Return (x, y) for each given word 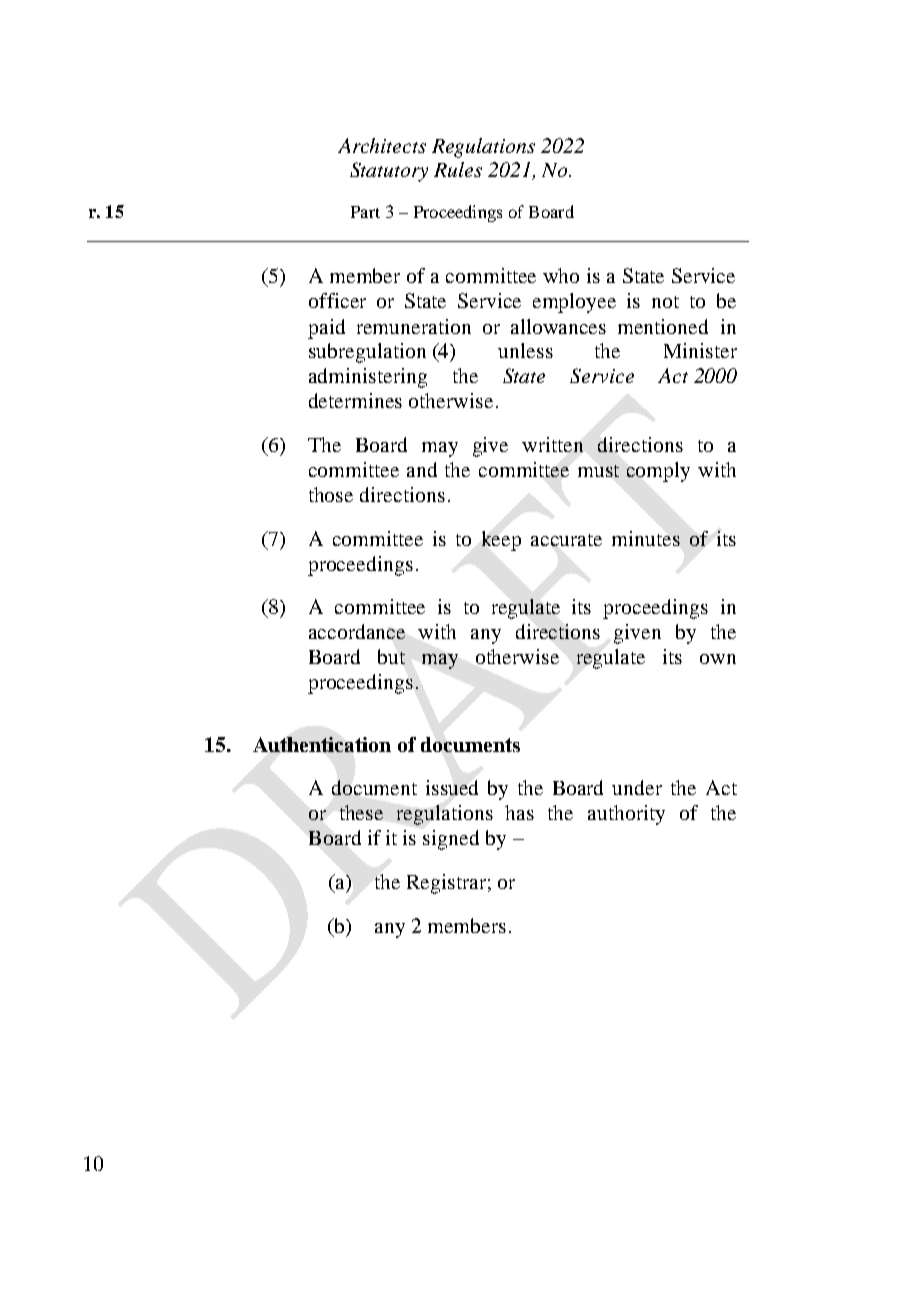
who (561, 275)
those (331, 494)
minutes (646, 538)
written (552, 444)
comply (658, 472)
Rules (458, 169)
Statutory (389, 172)
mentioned (663, 326)
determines (355, 400)
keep (501, 541)
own (718, 659)
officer (337, 300)
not (665, 302)
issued (452, 787)
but (391, 656)
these (361, 812)
